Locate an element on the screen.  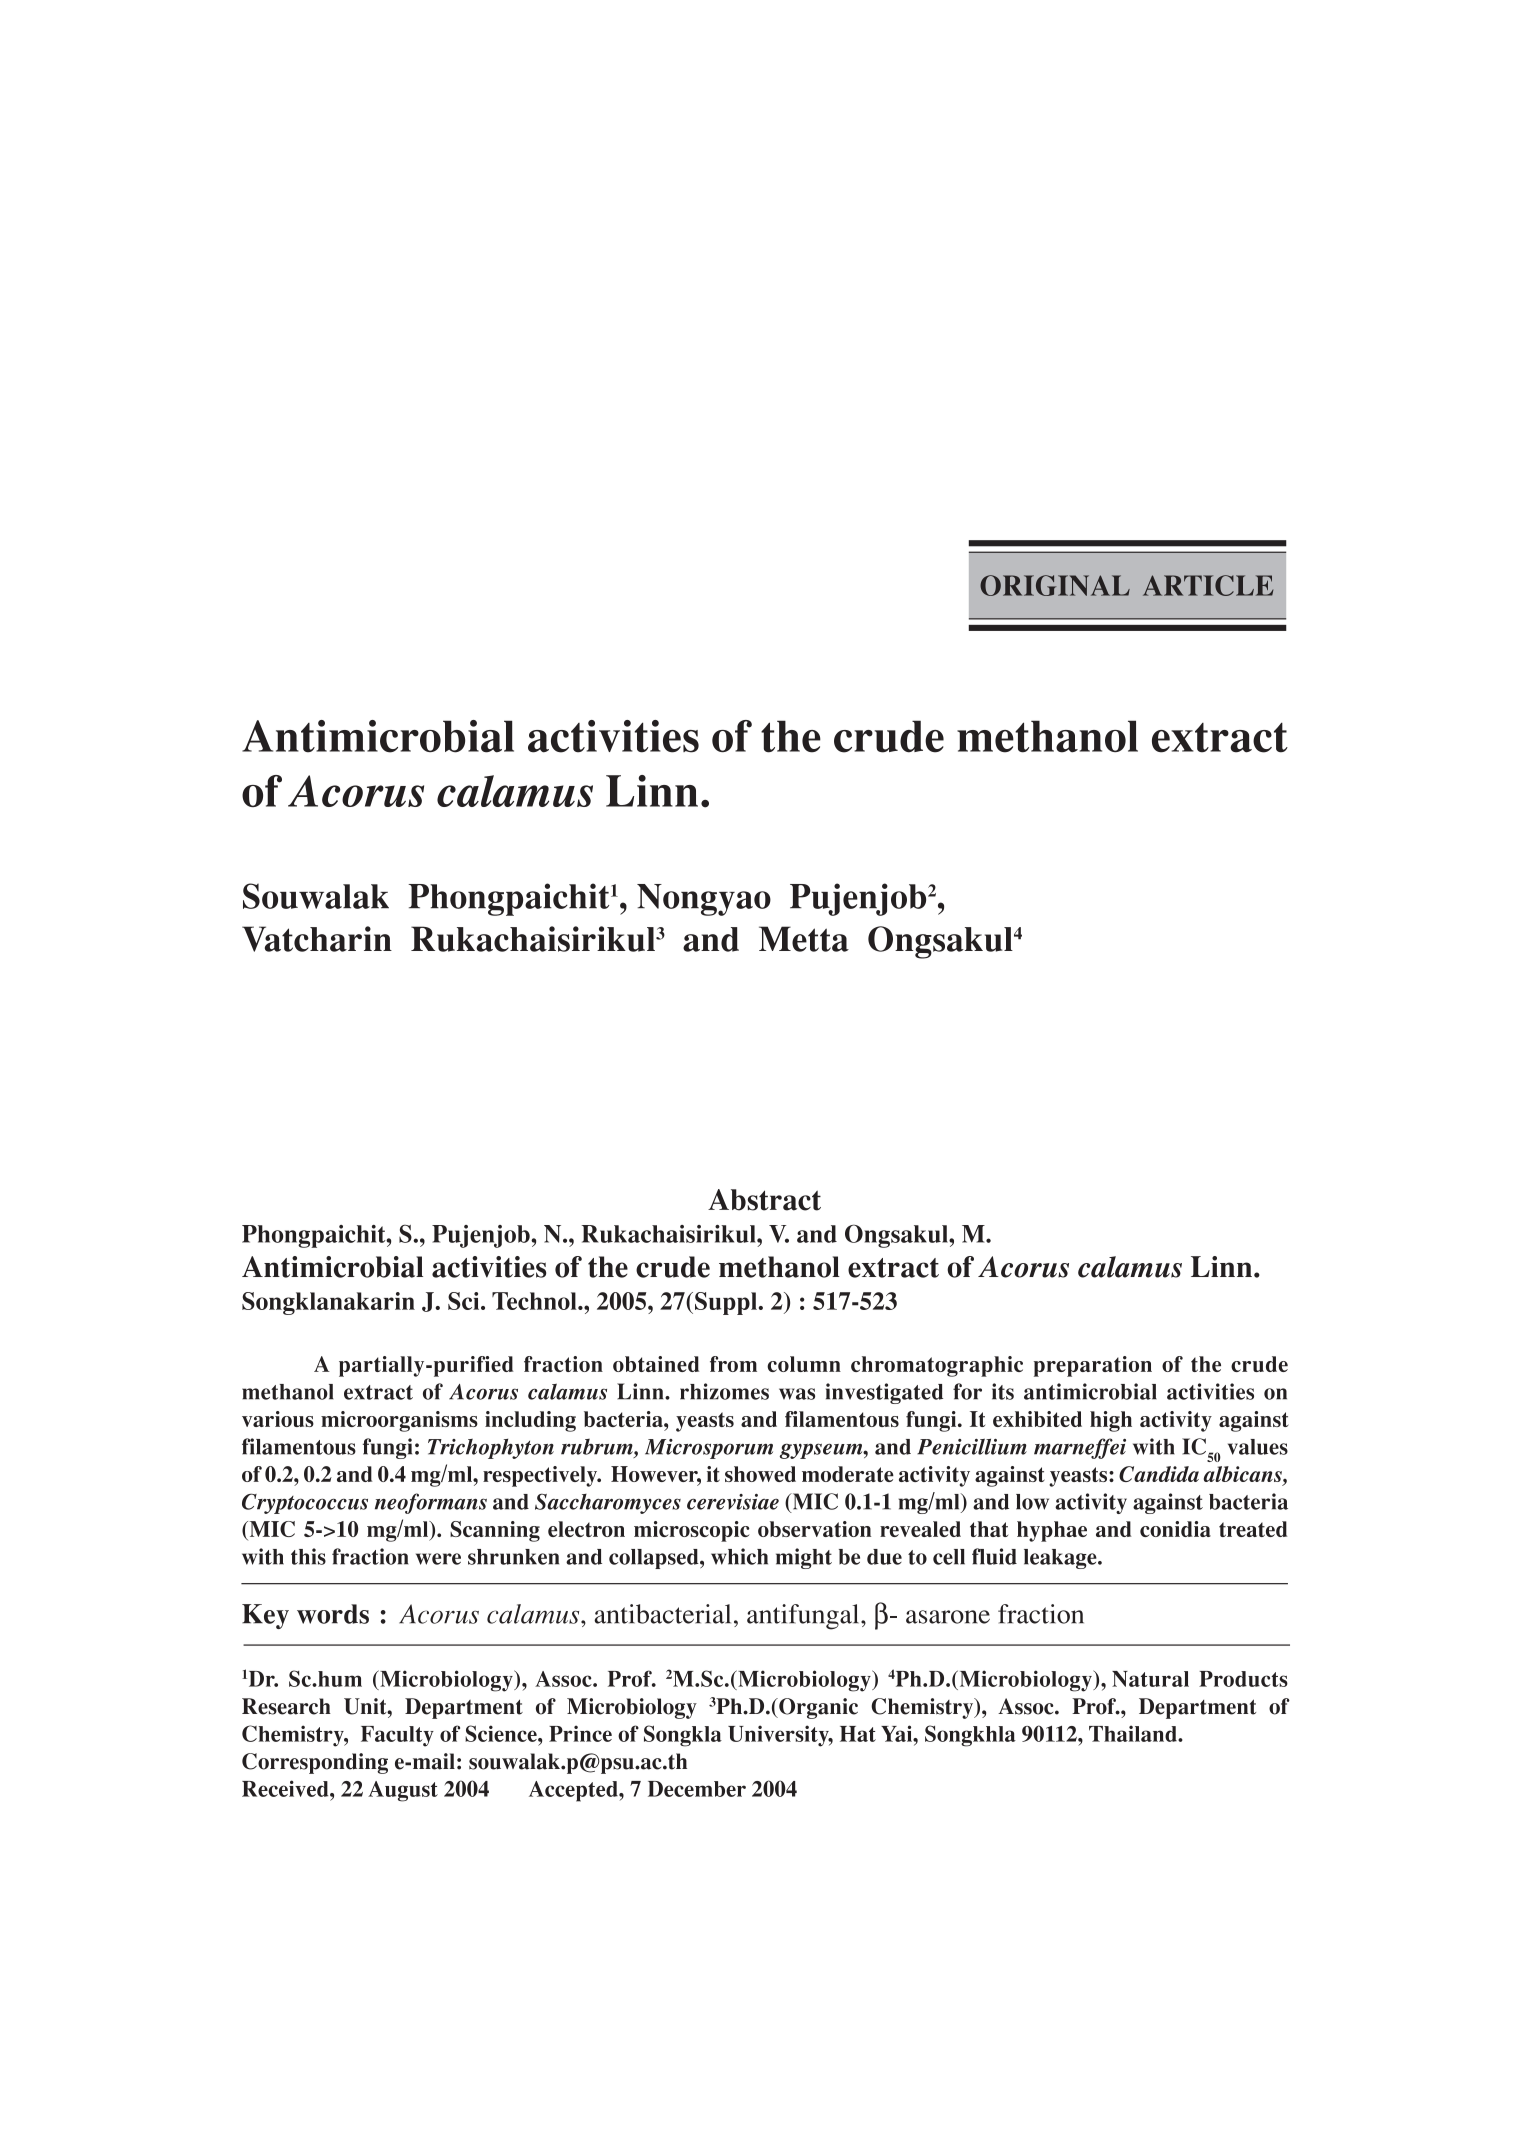
Metta is located at coordinates (804, 939).
